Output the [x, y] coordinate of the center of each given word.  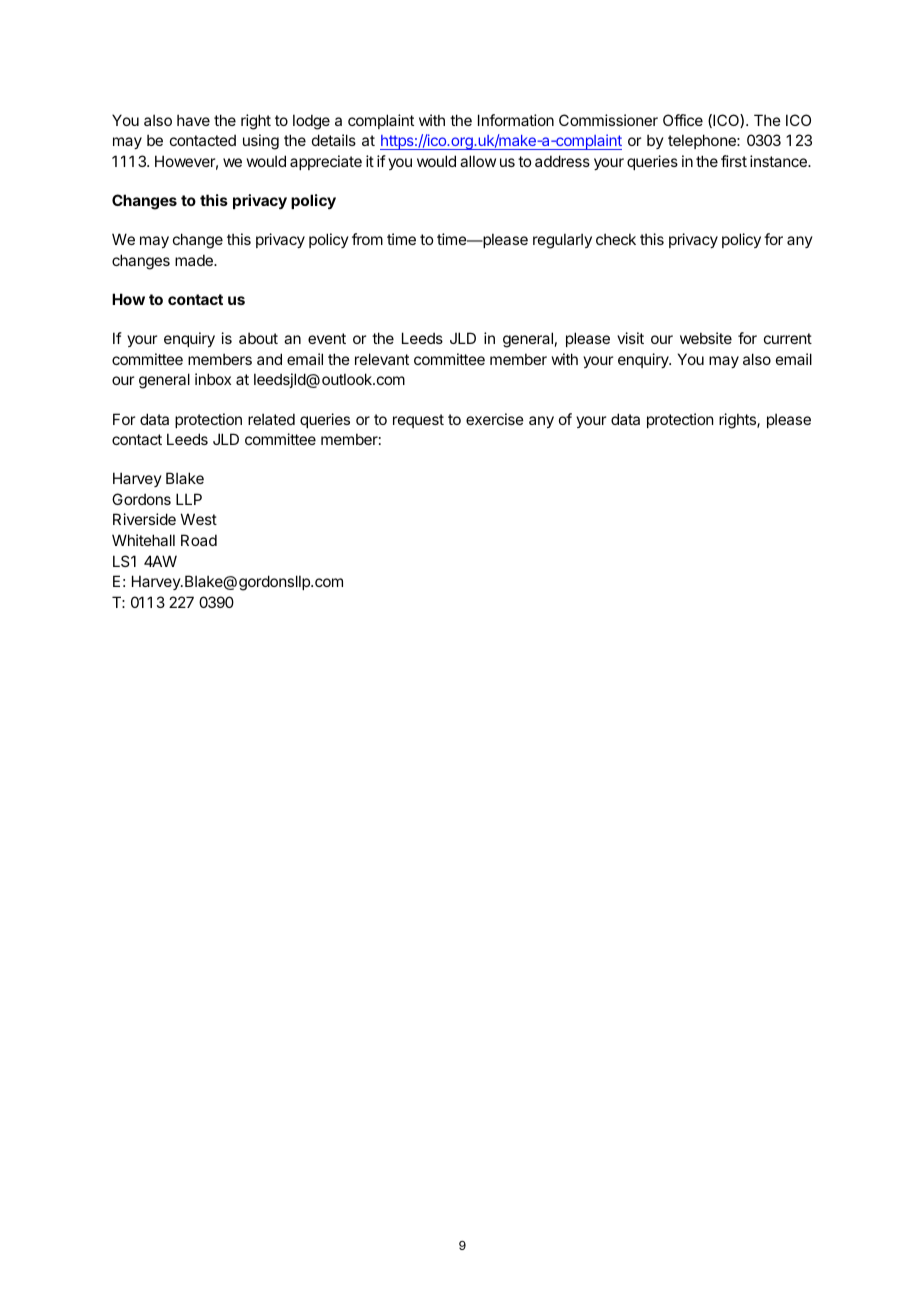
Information [516, 120]
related [271, 419]
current [788, 338]
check [616, 239]
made [195, 260]
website [706, 338]
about [258, 338]
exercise [495, 419]
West [199, 519]
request [418, 421]
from [367, 239]
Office [683, 120]
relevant [382, 359]
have [193, 120]
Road [199, 540]
